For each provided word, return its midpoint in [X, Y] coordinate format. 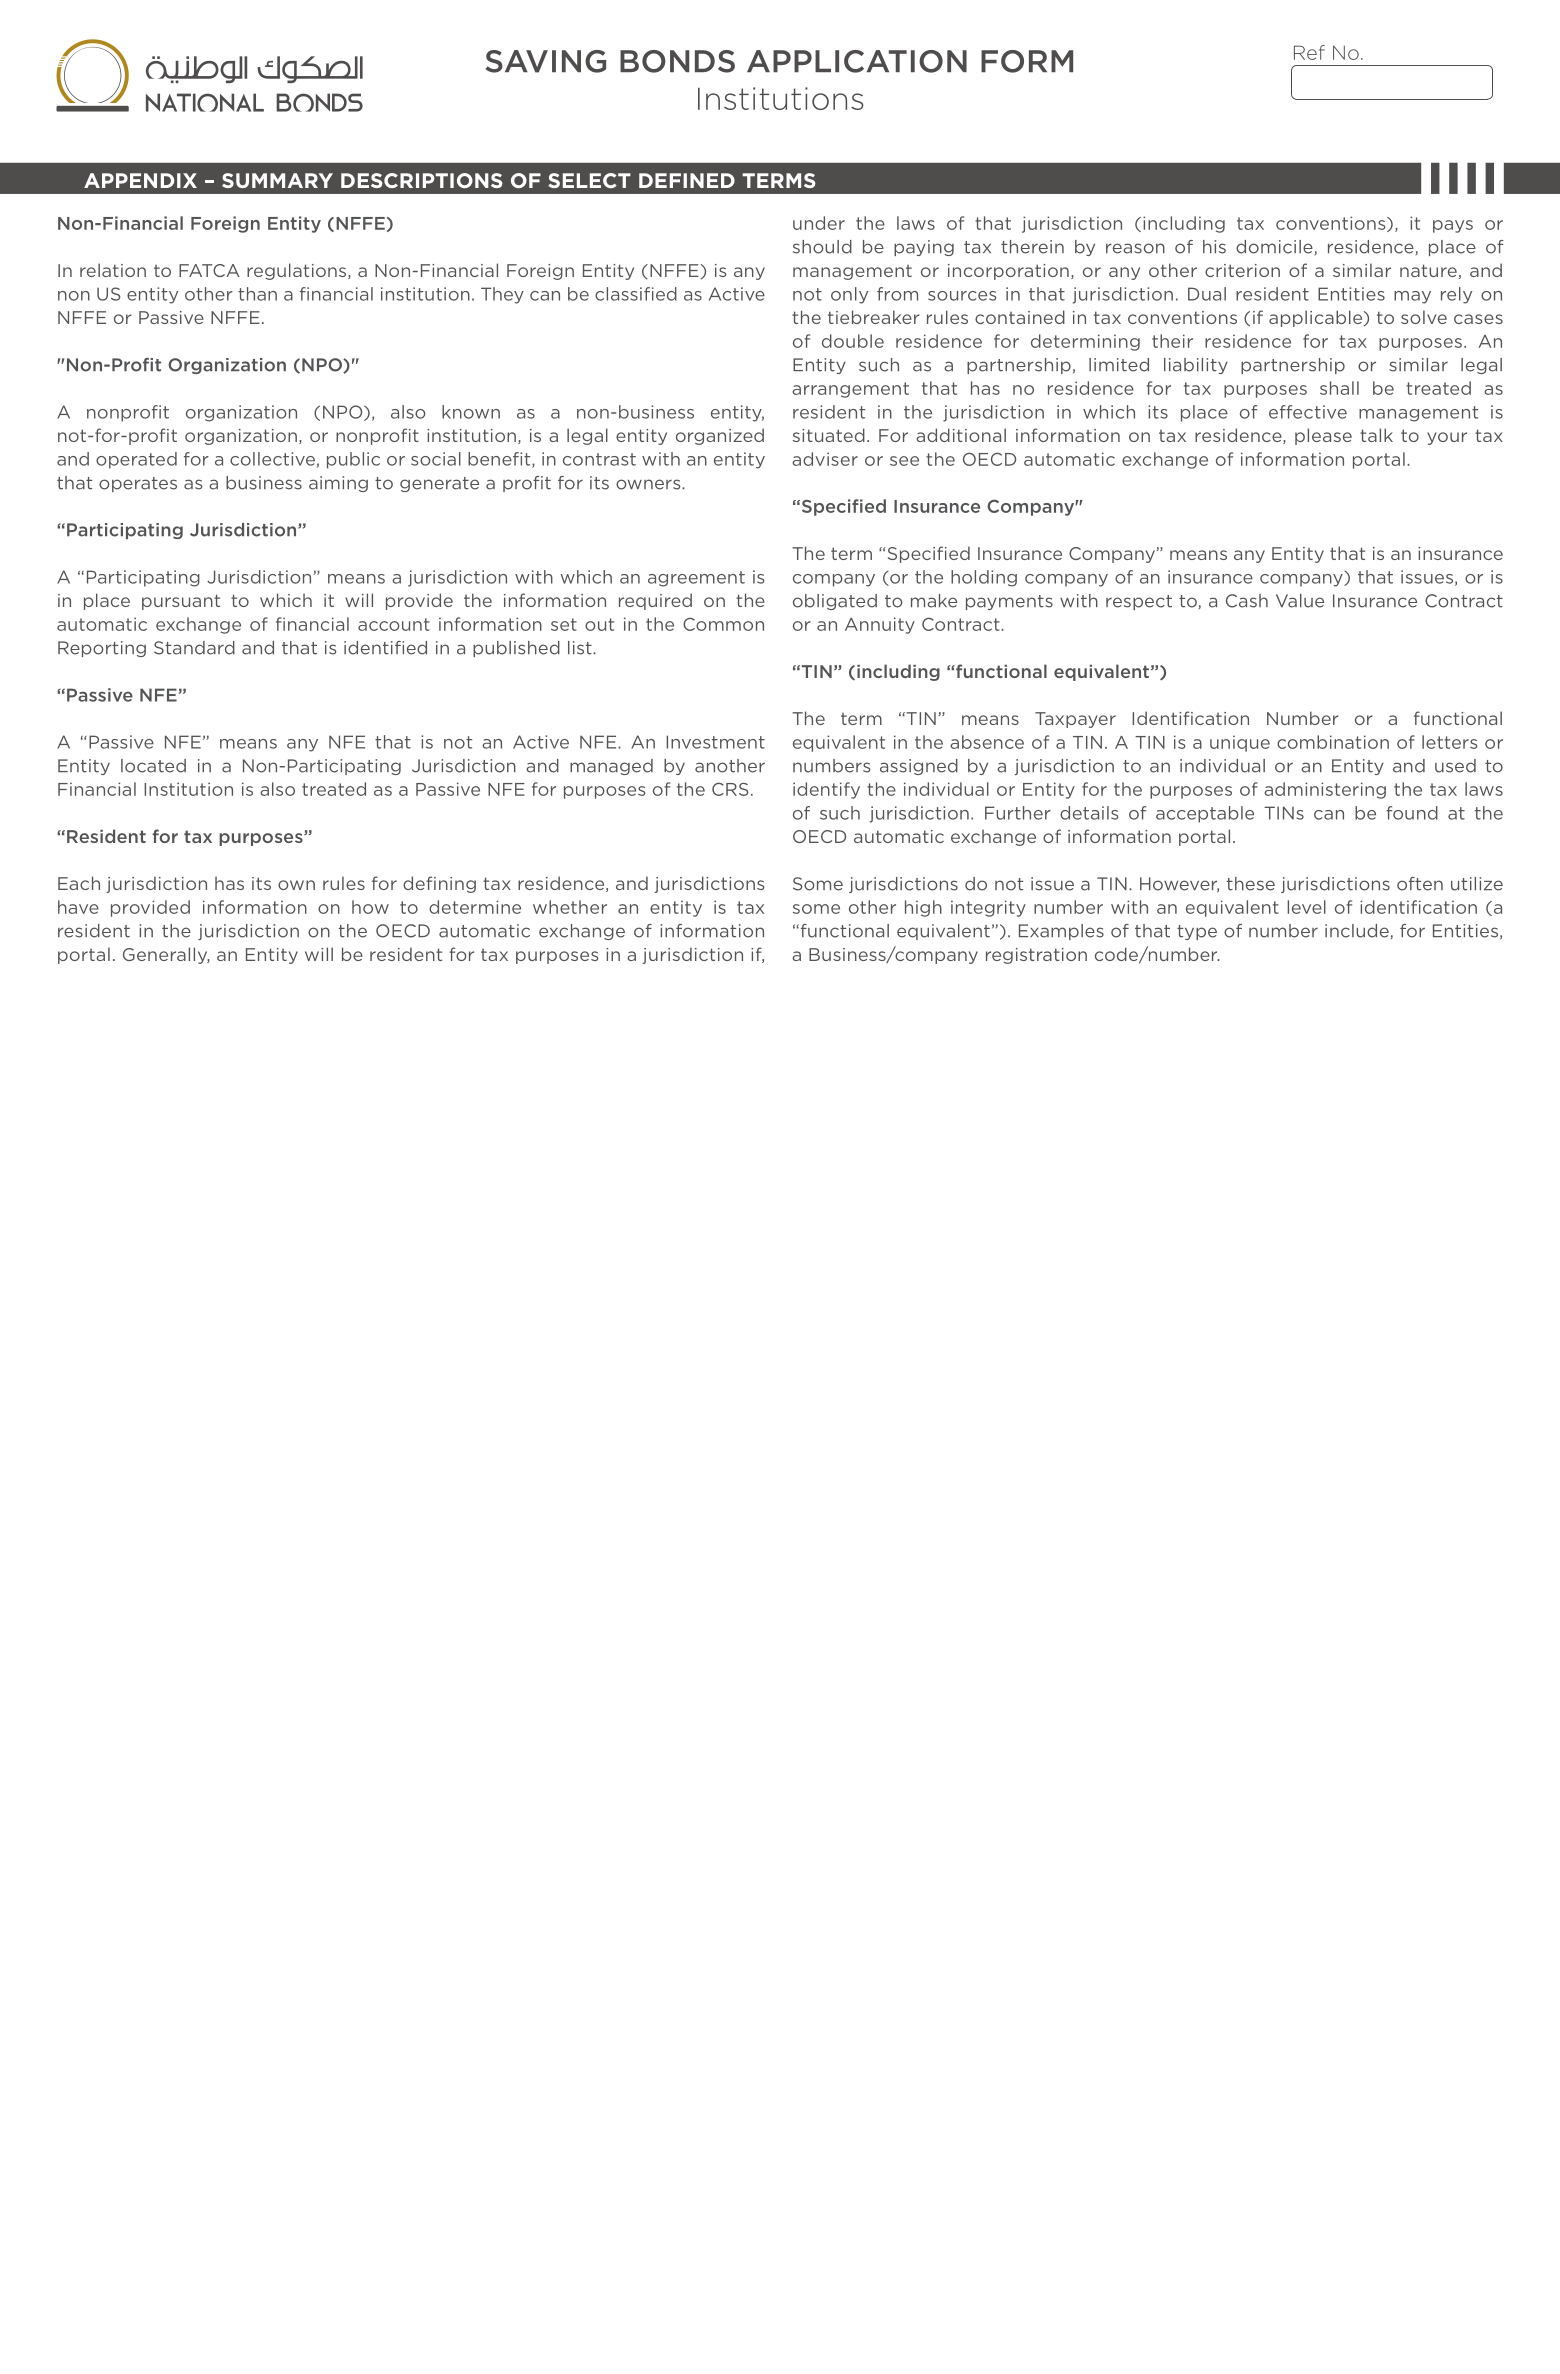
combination [1333, 742]
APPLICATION [857, 61]
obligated [835, 602]
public [353, 460]
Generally [166, 955]
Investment [715, 742]
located [153, 766]
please [1323, 436]
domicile [1274, 247]
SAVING [546, 61]
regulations [298, 271]
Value [1300, 601]
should [822, 247]
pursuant [181, 602]
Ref [1309, 52]
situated [829, 435]
